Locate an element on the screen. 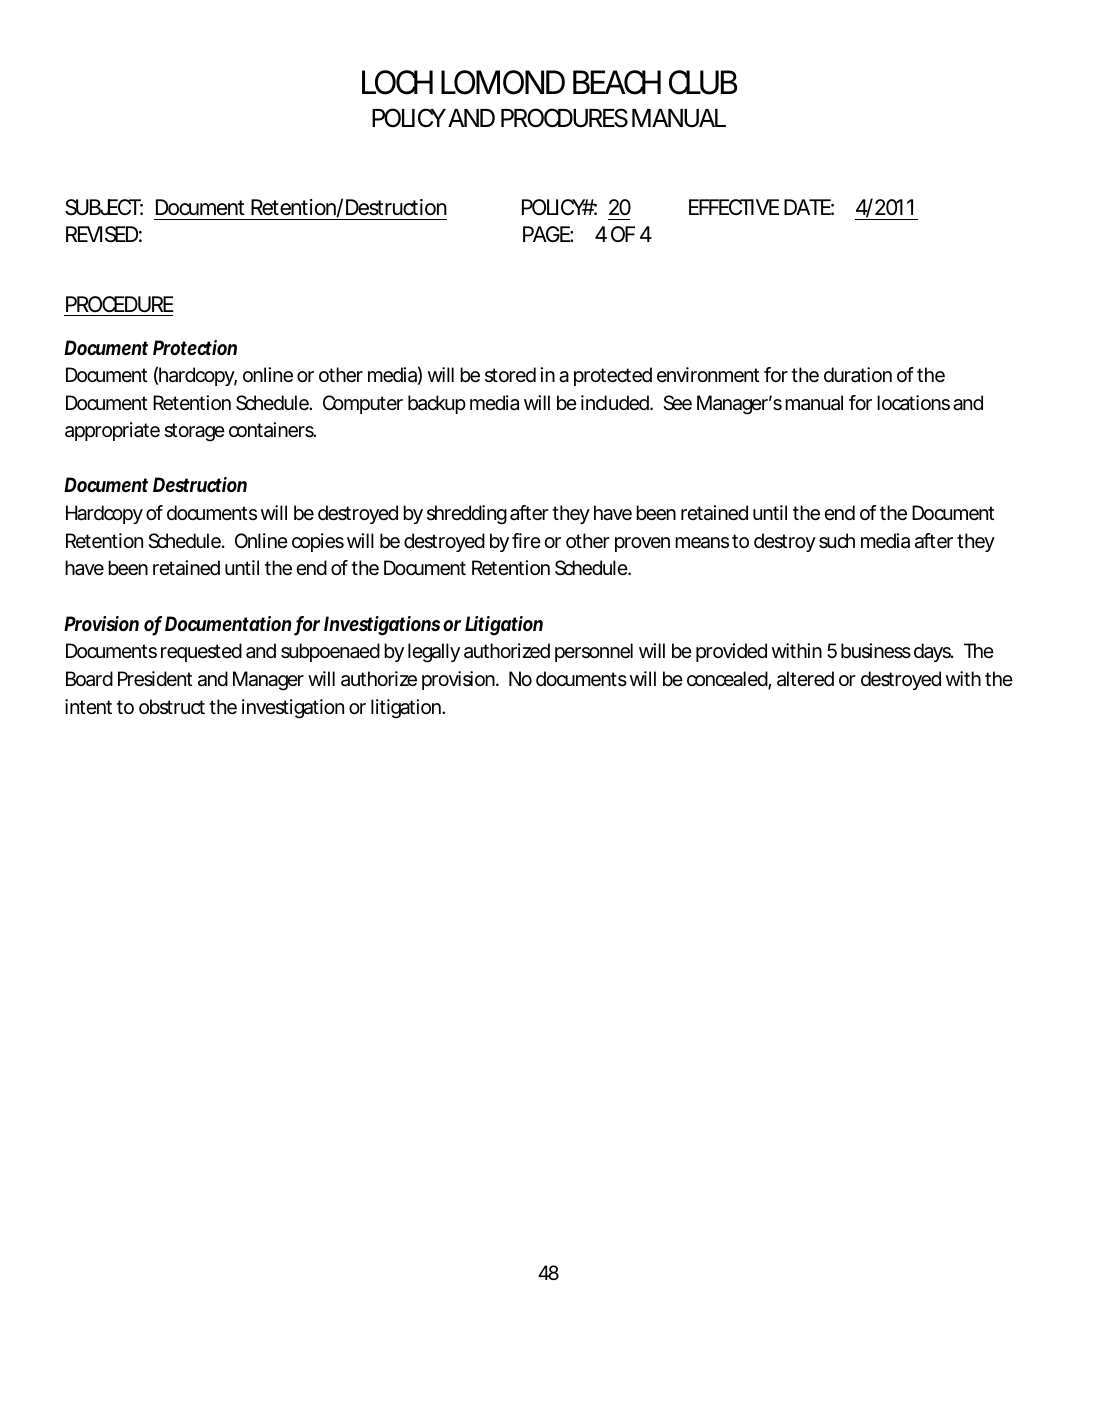  locations is located at coordinates (913, 403).
